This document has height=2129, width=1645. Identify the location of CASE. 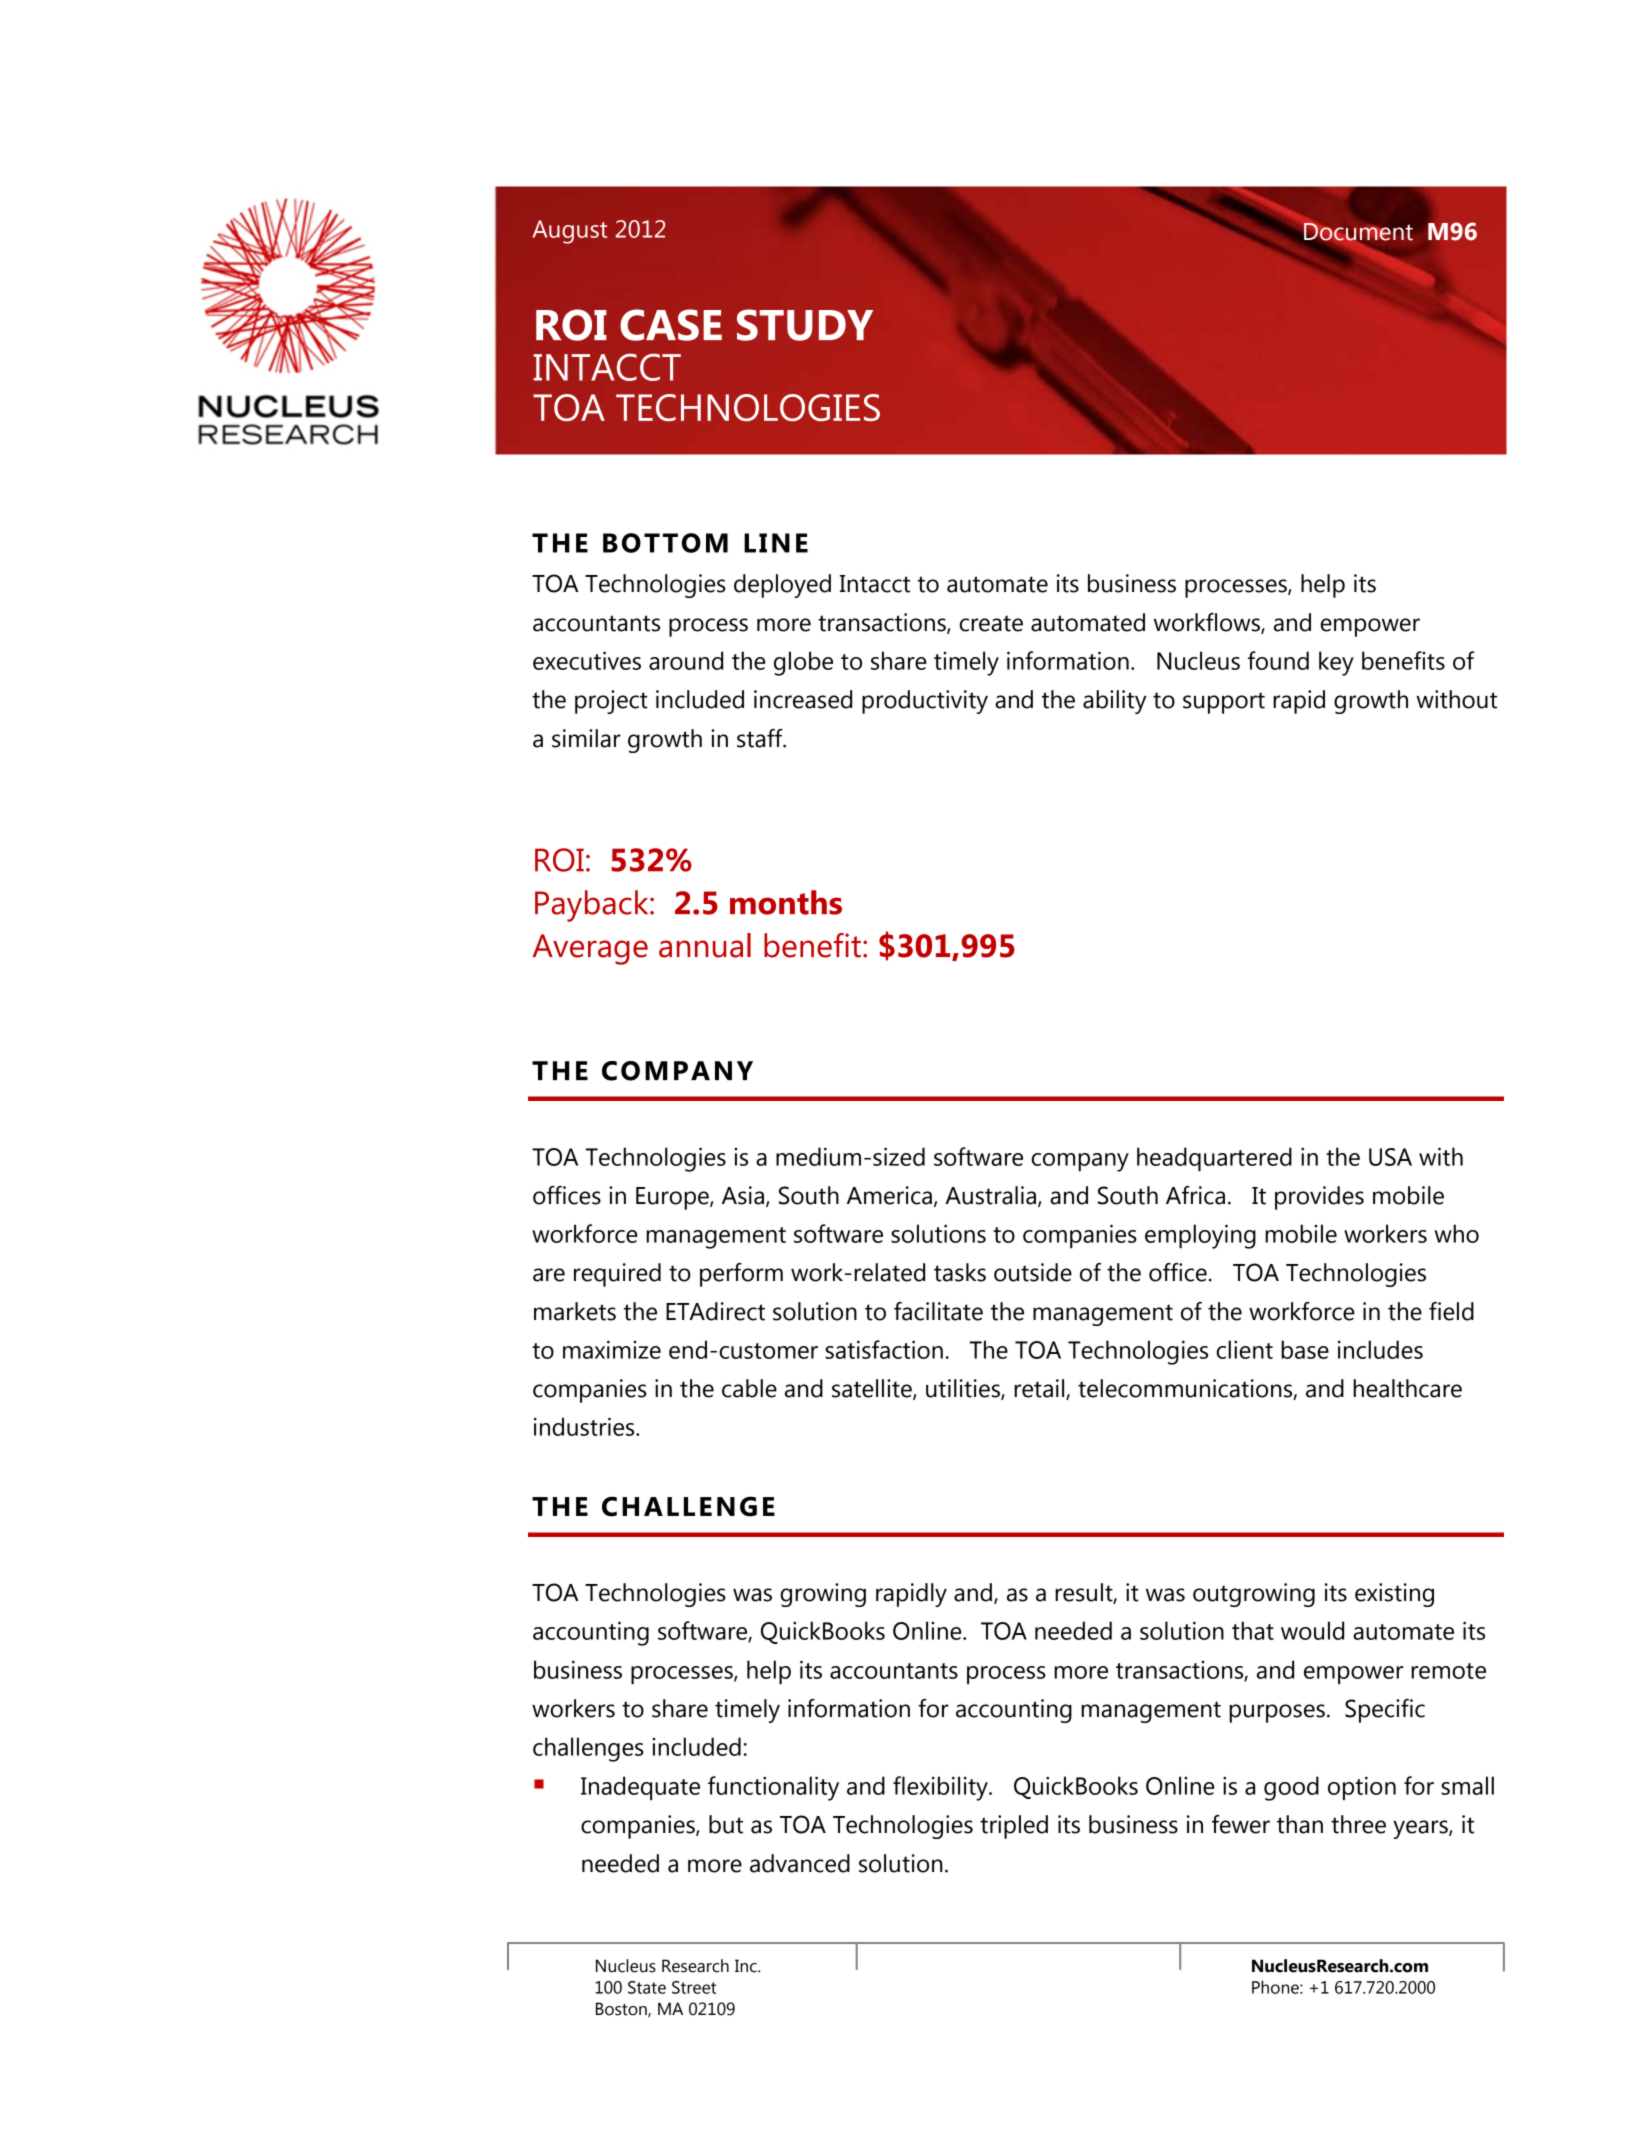
(671, 325).
